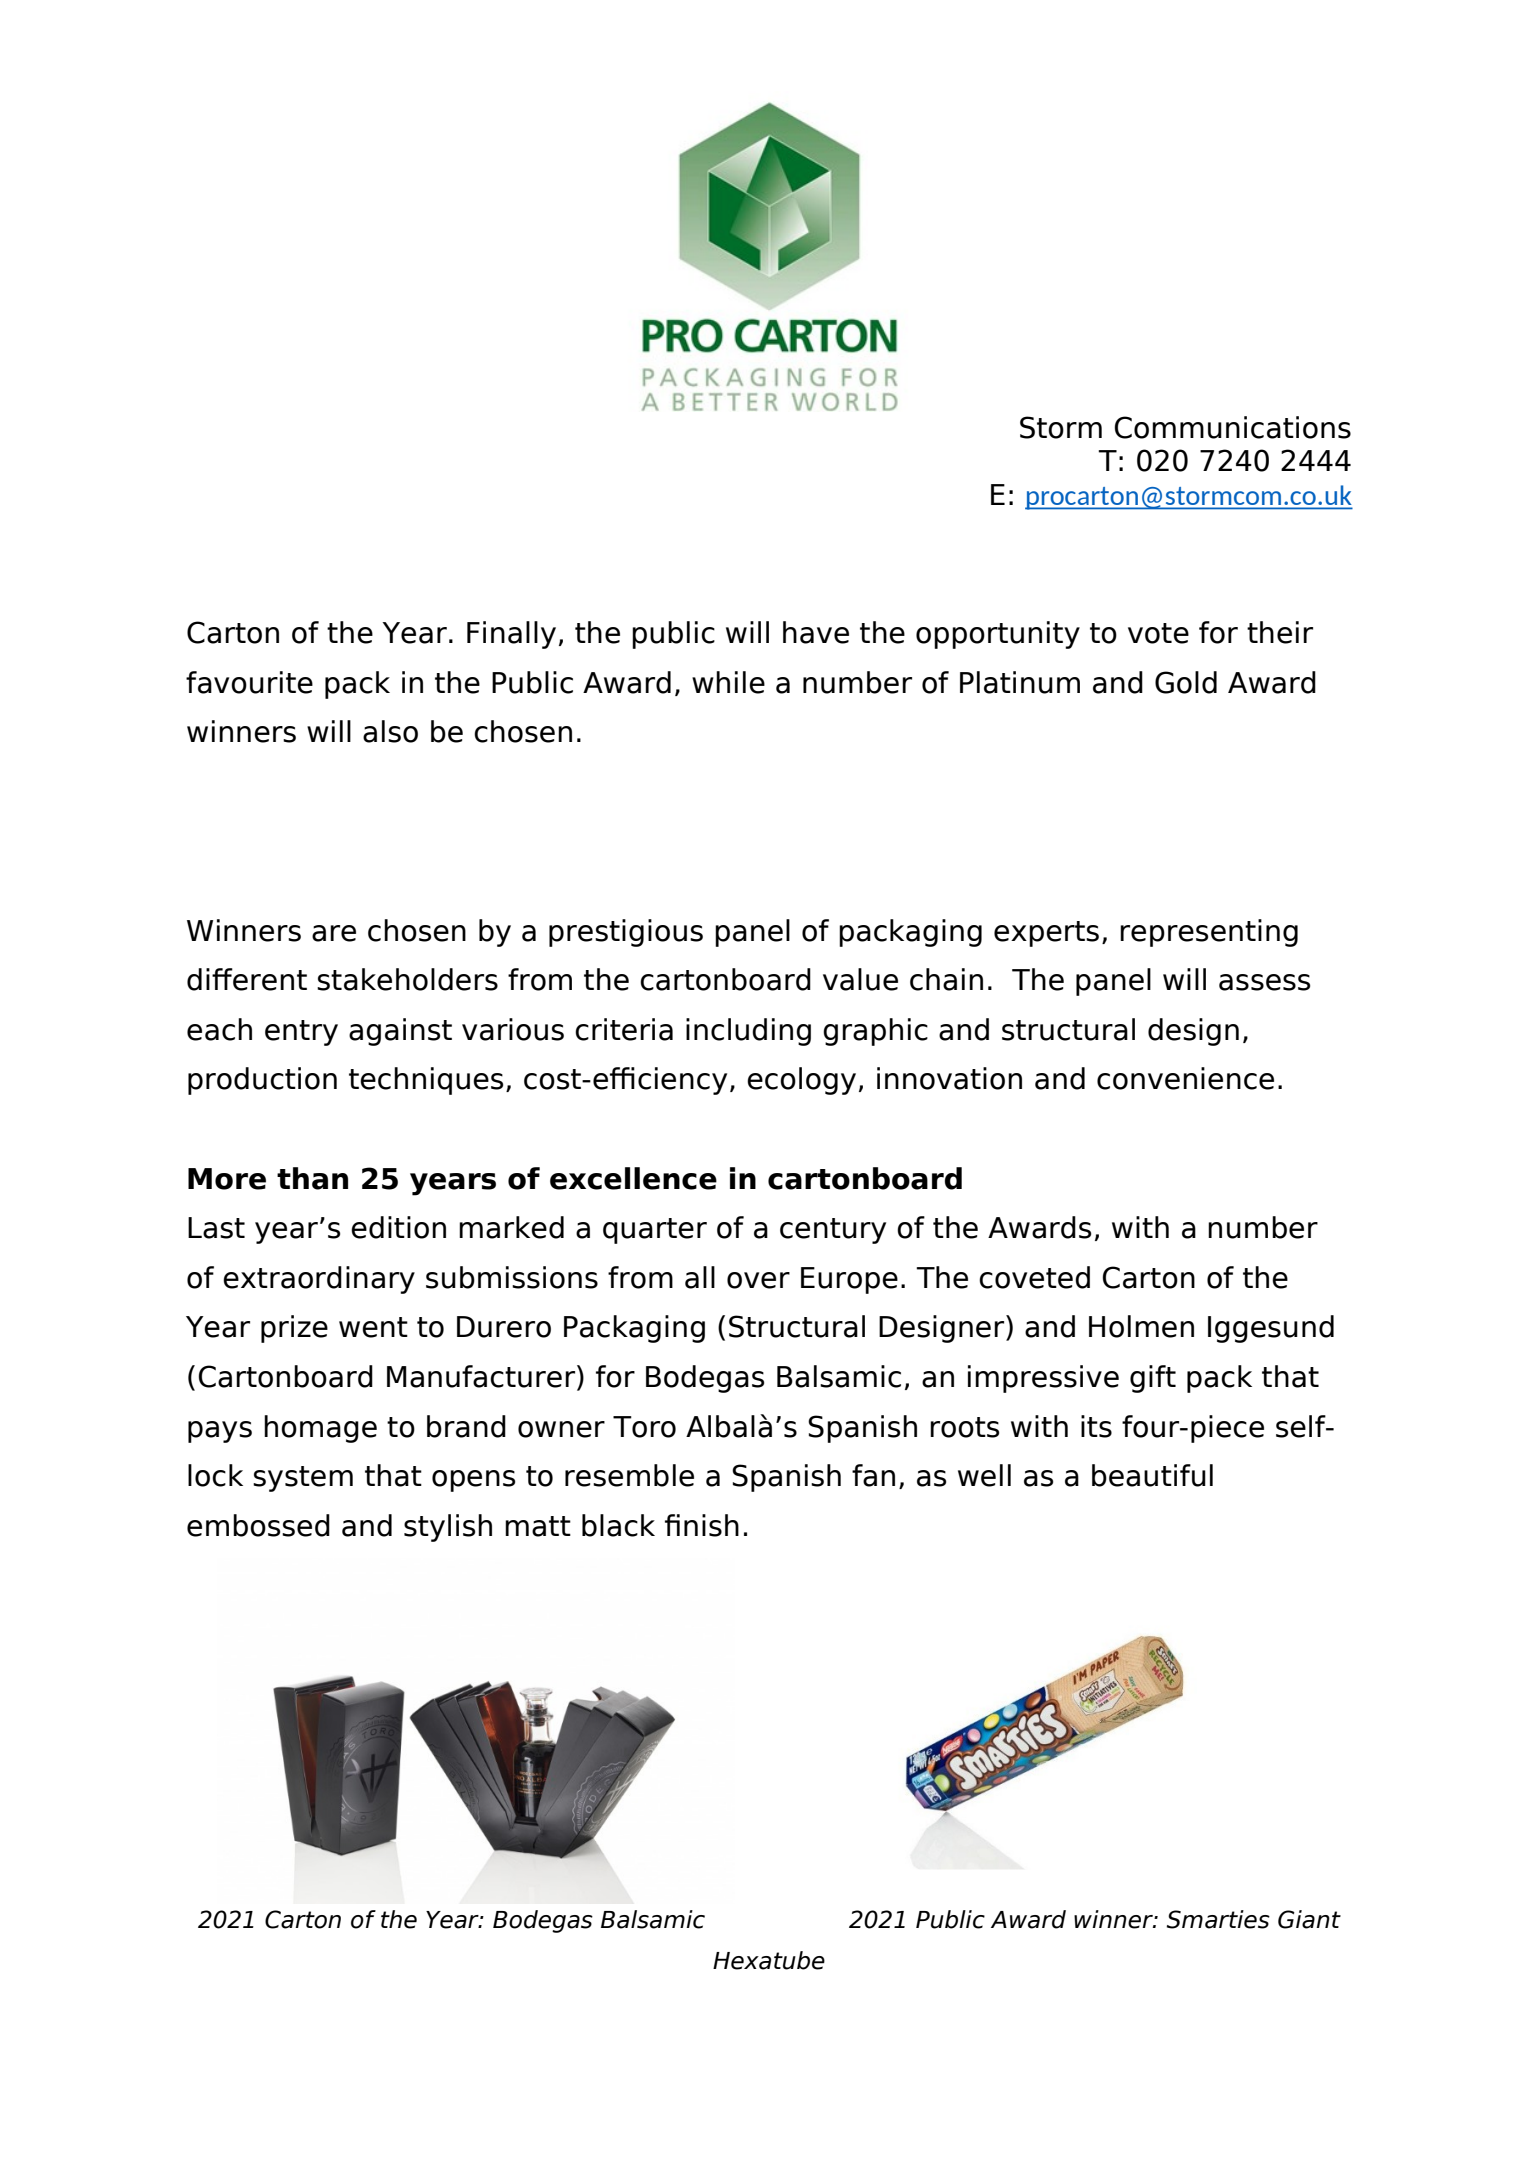 The height and width of the screenshot is (2175, 1538). Describe the element at coordinates (1185, 1078) in the screenshot. I see `convenience` at that location.
